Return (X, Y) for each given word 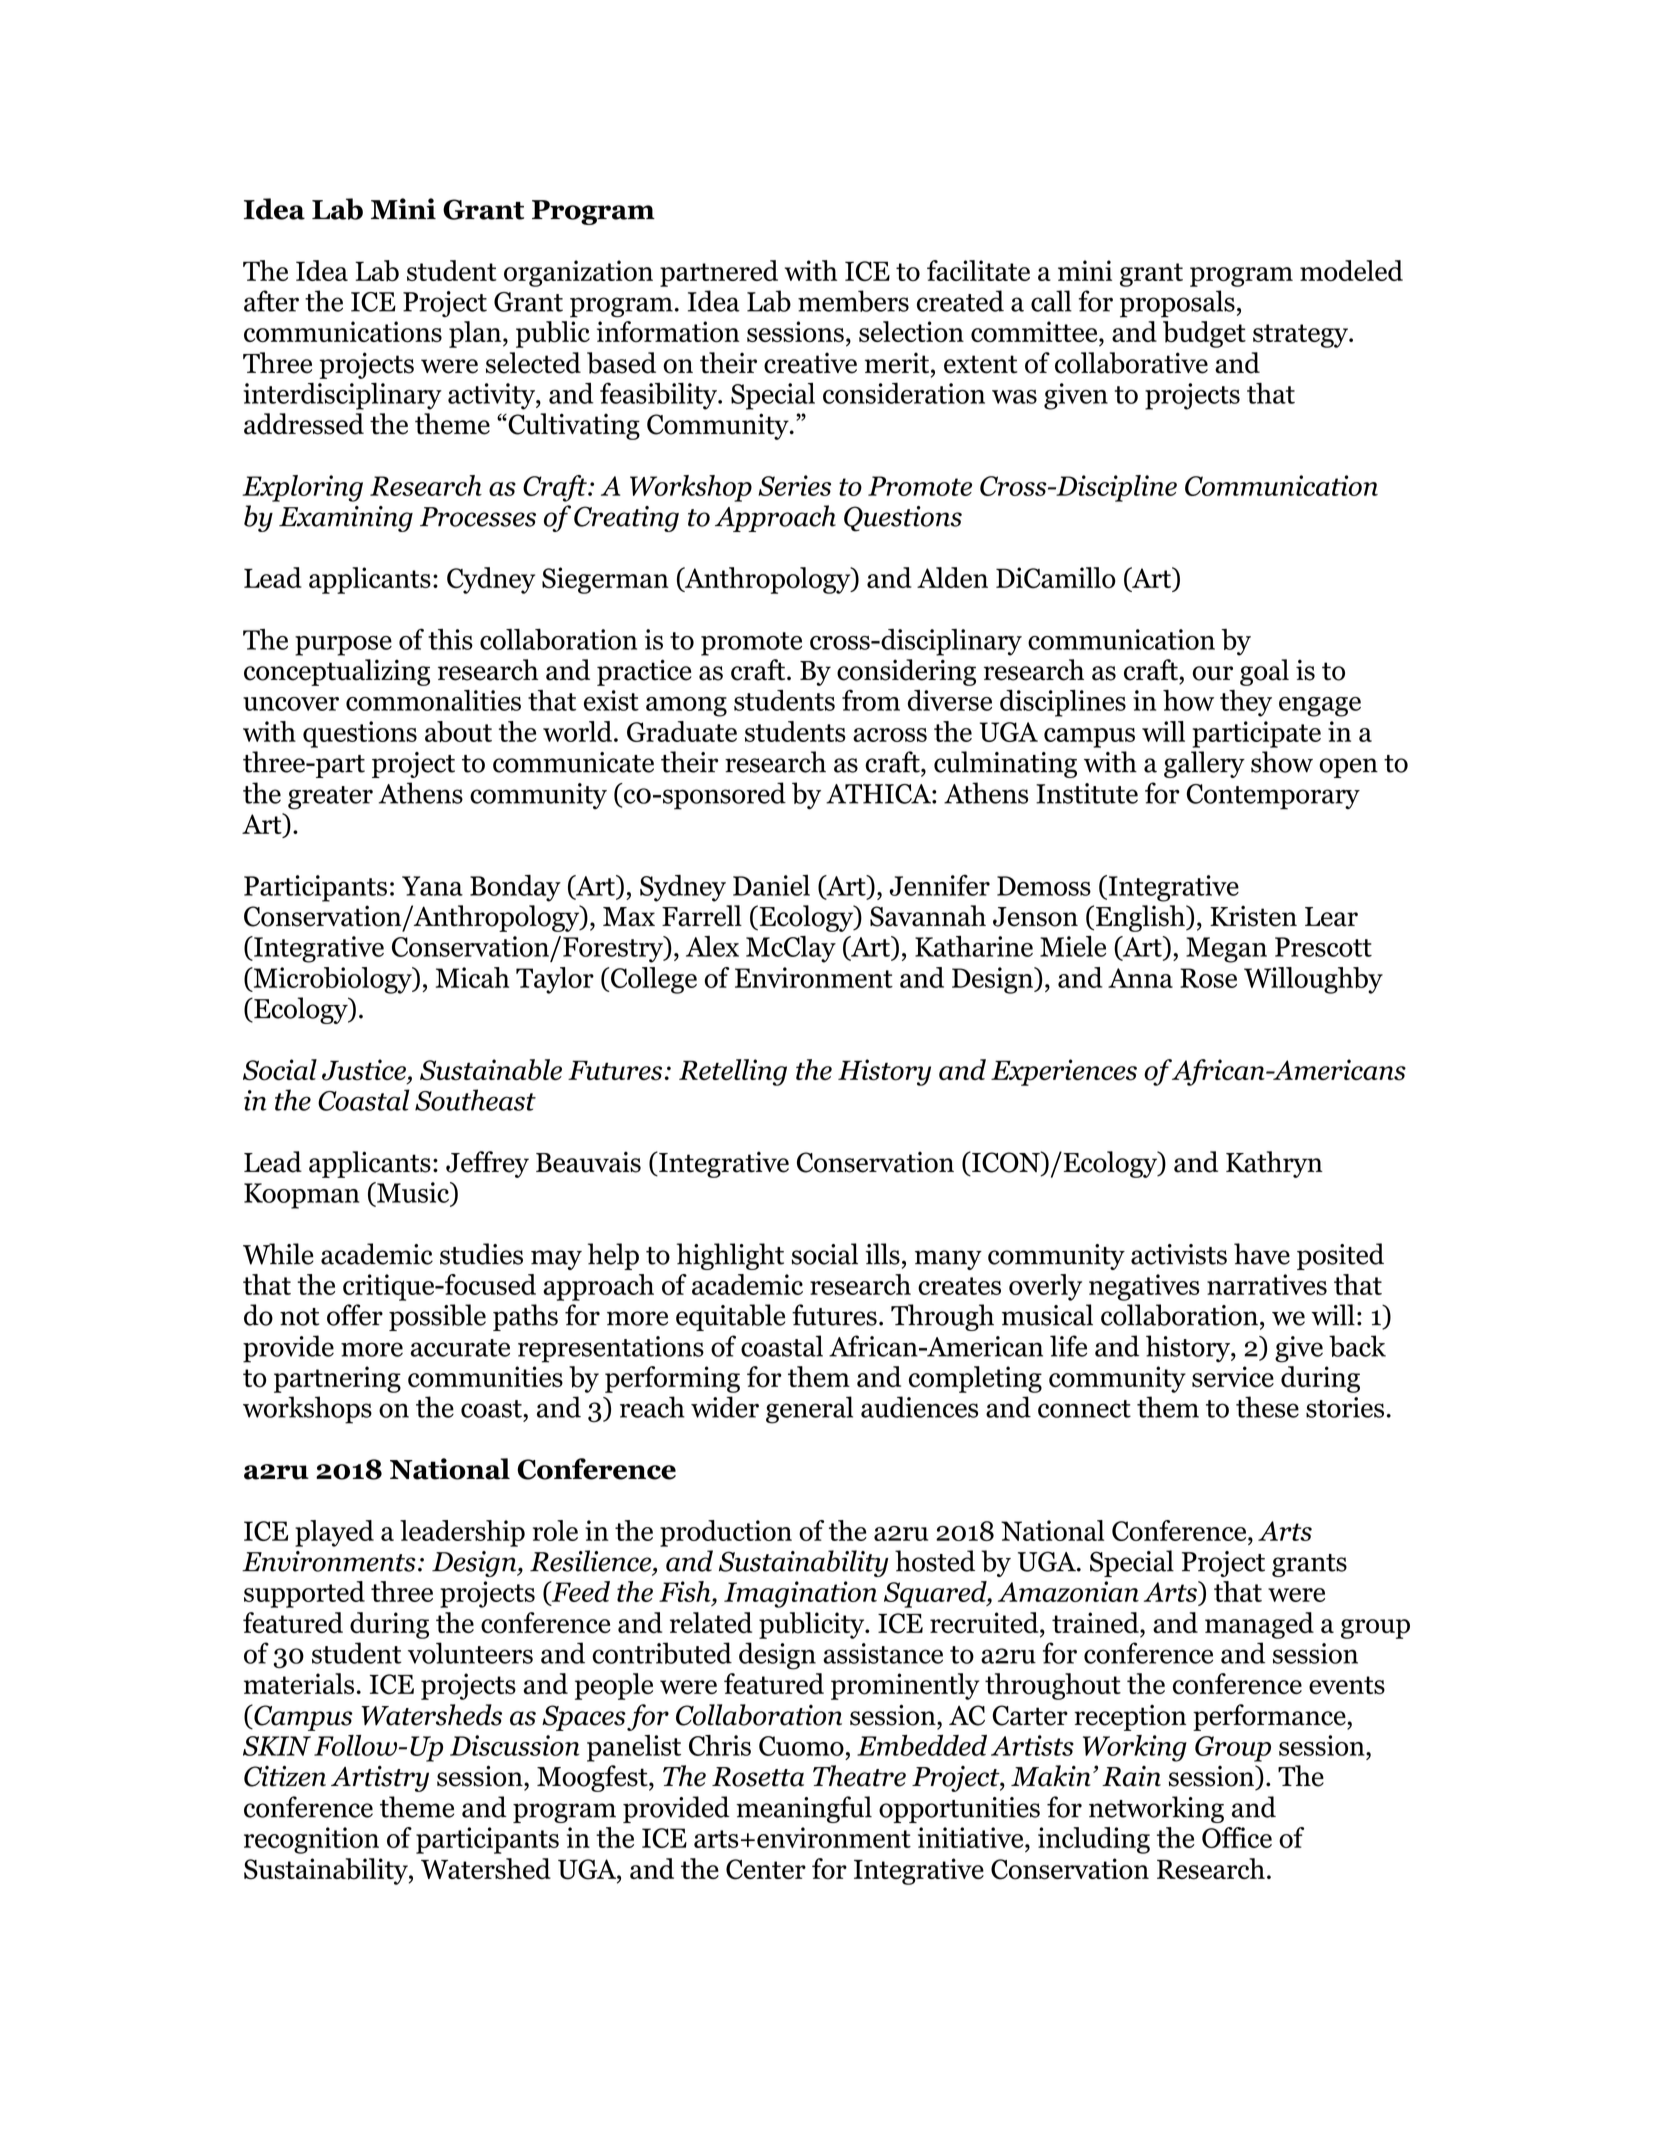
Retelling (733, 1072)
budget (1204, 334)
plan (476, 334)
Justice (364, 1070)
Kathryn (1274, 1164)
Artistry (380, 1779)
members (853, 301)
